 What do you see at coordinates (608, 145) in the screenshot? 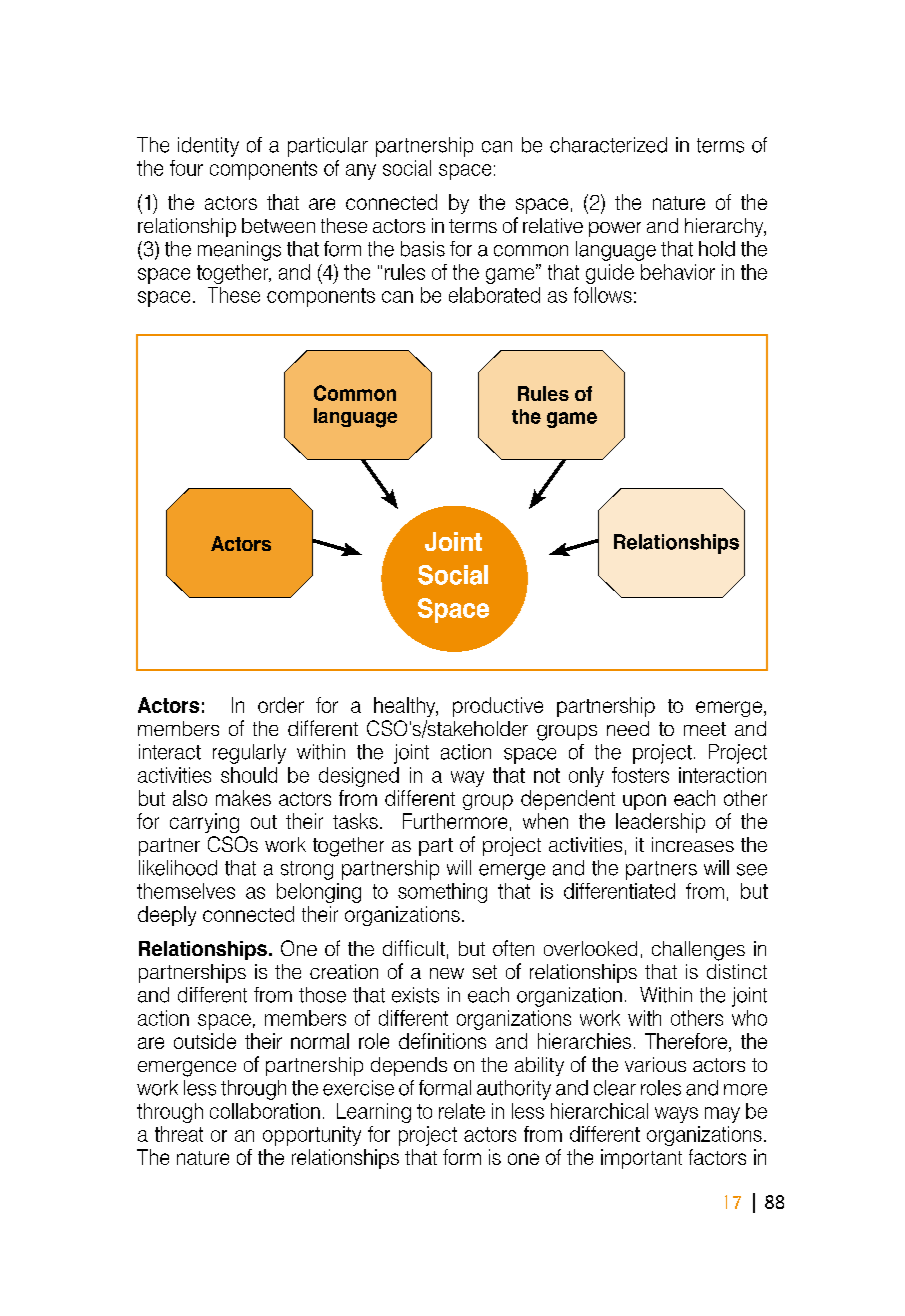
I see `characterized` at bounding box center [608, 145].
